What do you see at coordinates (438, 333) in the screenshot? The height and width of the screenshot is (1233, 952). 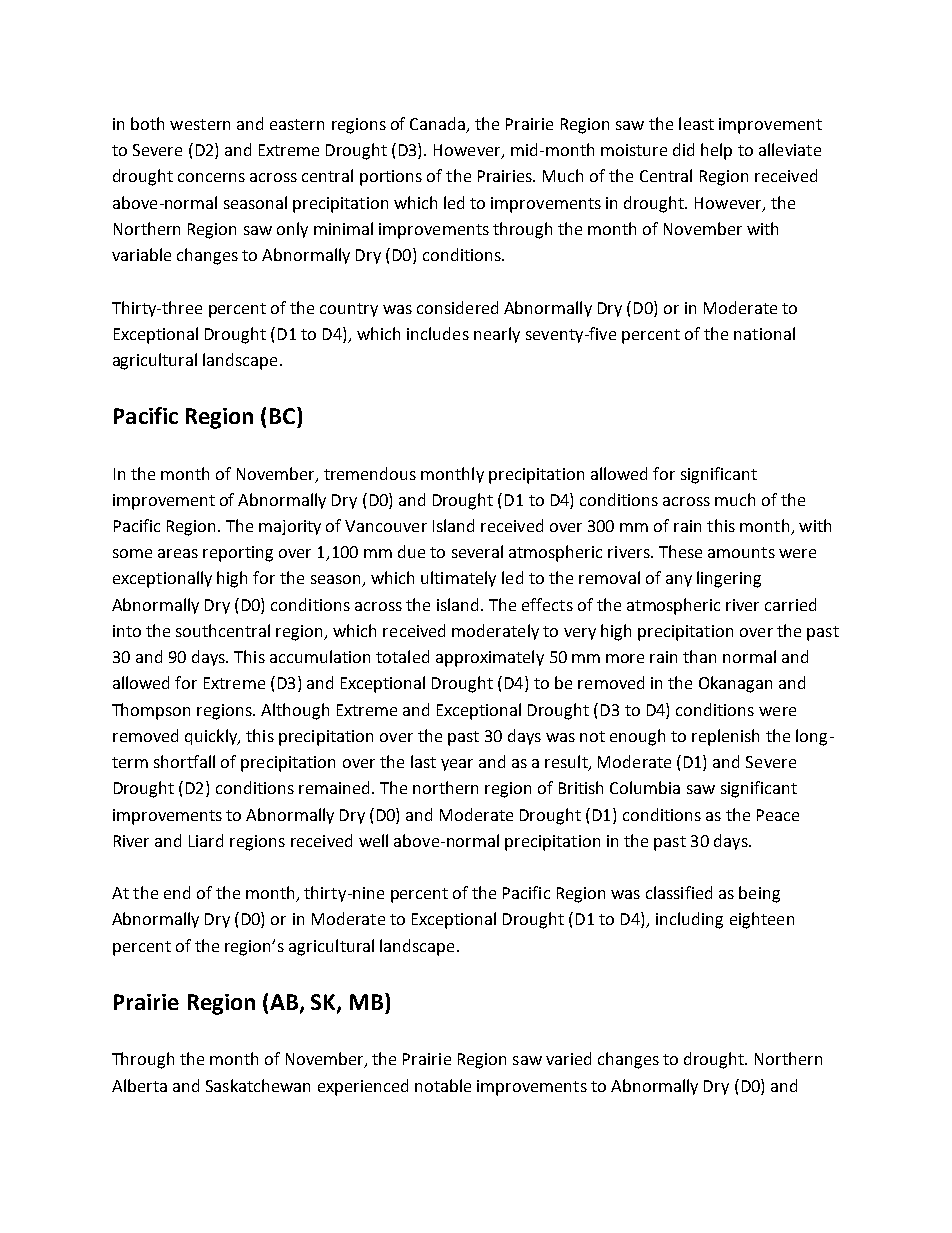 I see `includes` at bounding box center [438, 333].
